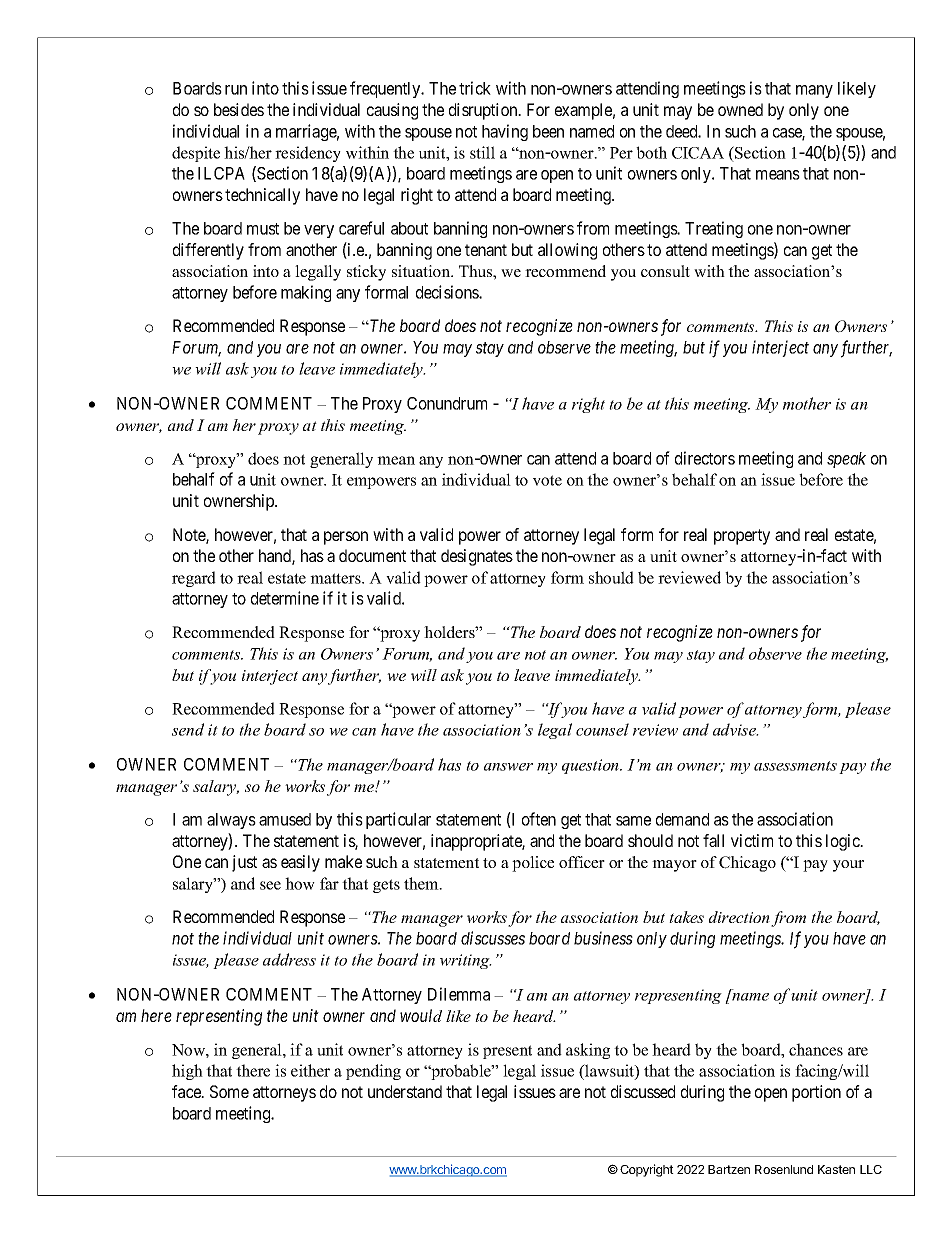 The height and width of the image is (1233, 952). Describe the element at coordinates (306, 293) in the image. I see `making` at that location.
